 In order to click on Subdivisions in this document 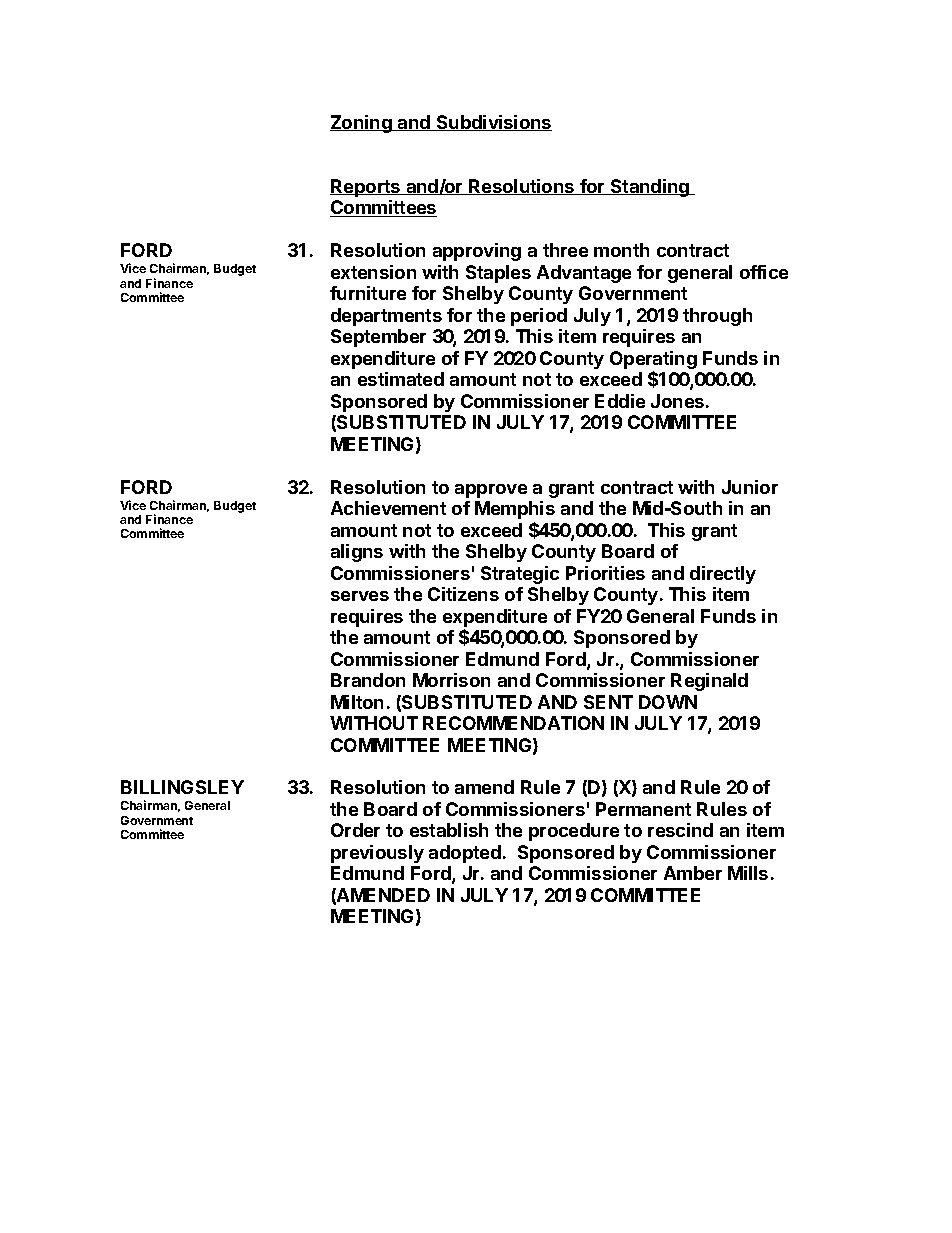, I will do `click(493, 123)`.
